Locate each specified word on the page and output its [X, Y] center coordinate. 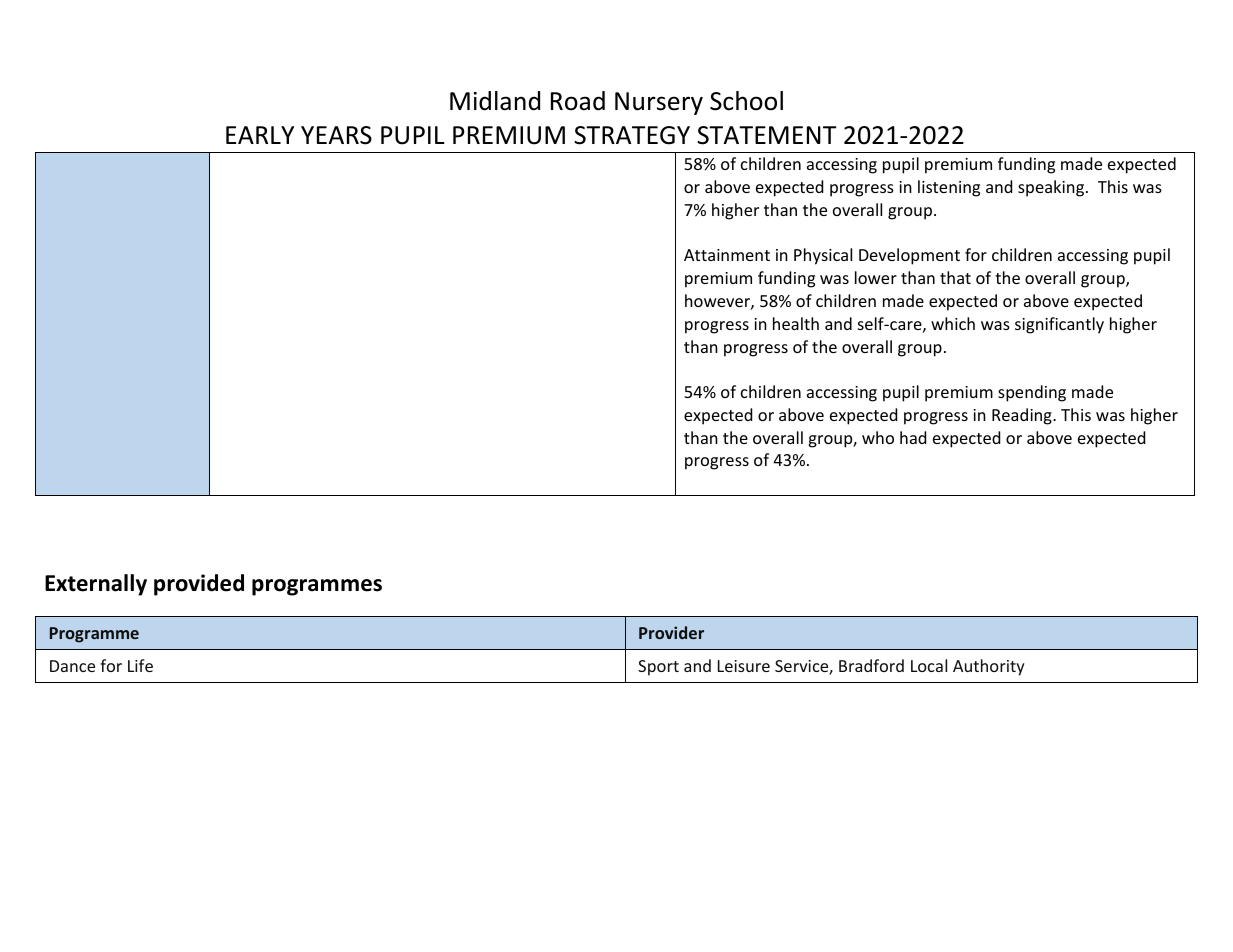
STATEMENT [766, 135]
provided [199, 585]
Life [140, 665]
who [878, 437]
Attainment [727, 255]
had [913, 437]
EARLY [260, 135]
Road [578, 101]
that [955, 277]
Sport [658, 668]
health [796, 323]
